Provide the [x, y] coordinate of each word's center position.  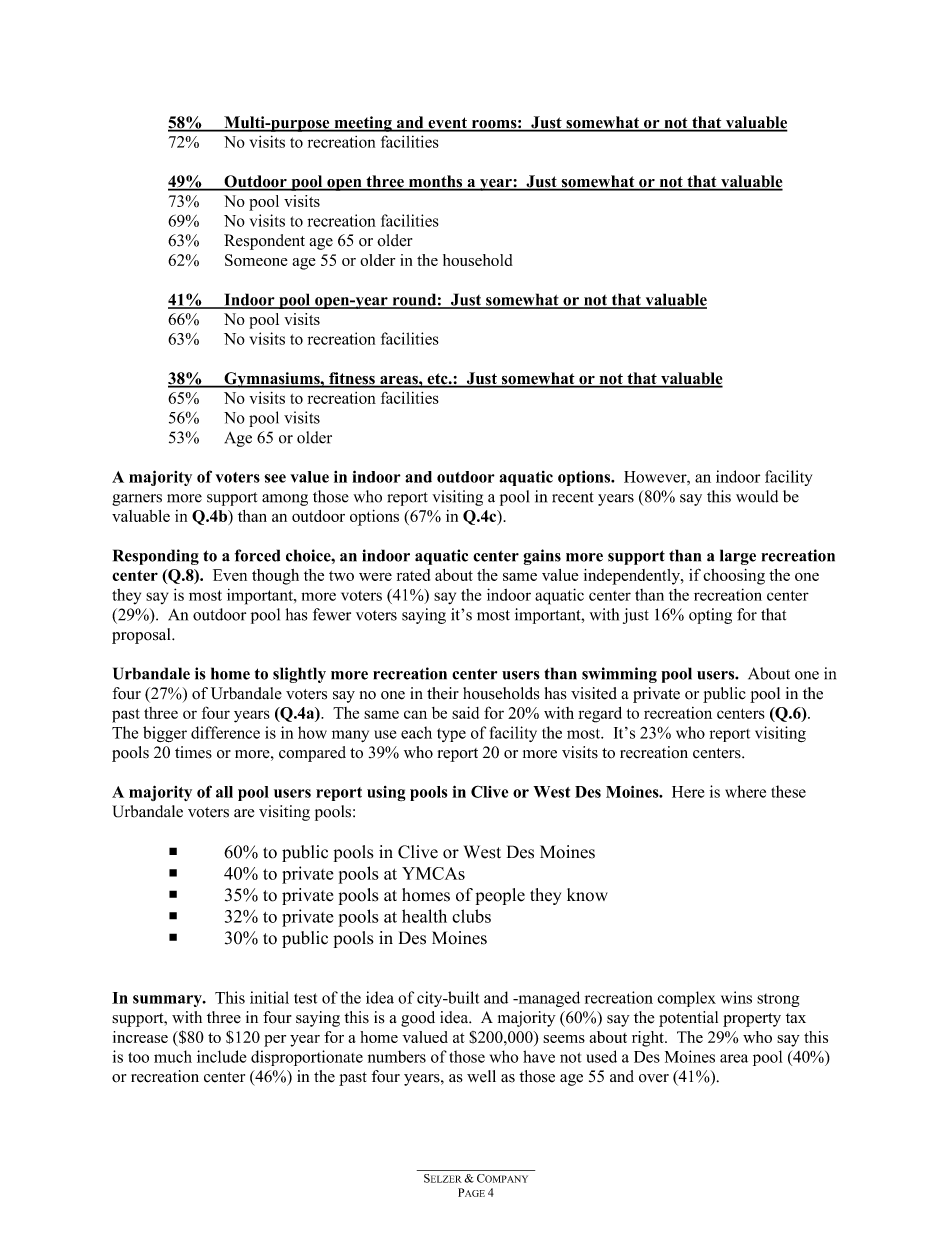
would [757, 496]
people [500, 896]
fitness [352, 379]
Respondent [264, 242]
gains [542, 557]
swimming [619, 675]
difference [225, 732]
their [443, 693]
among [285, 500]
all [224, 792]
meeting [363, 124]
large [738, 557]
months [436, 182]
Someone [256, 260]
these [788, 791]
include [221, 1056]
